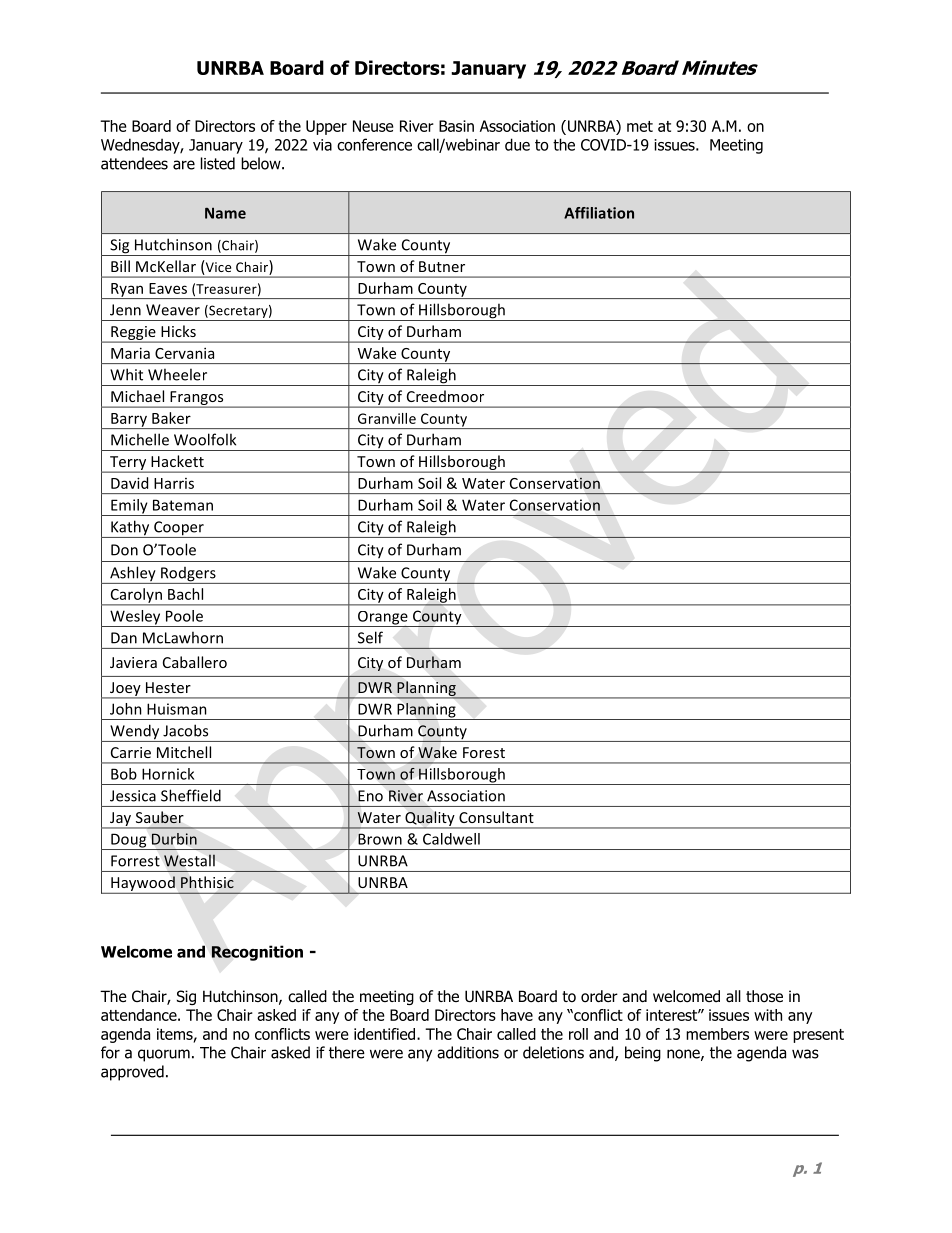 Image resolution: width=952 pixels, height=1233 pixels. Describe the element at coordinates (387, 418) in the page. I see `Granville` at that location.
